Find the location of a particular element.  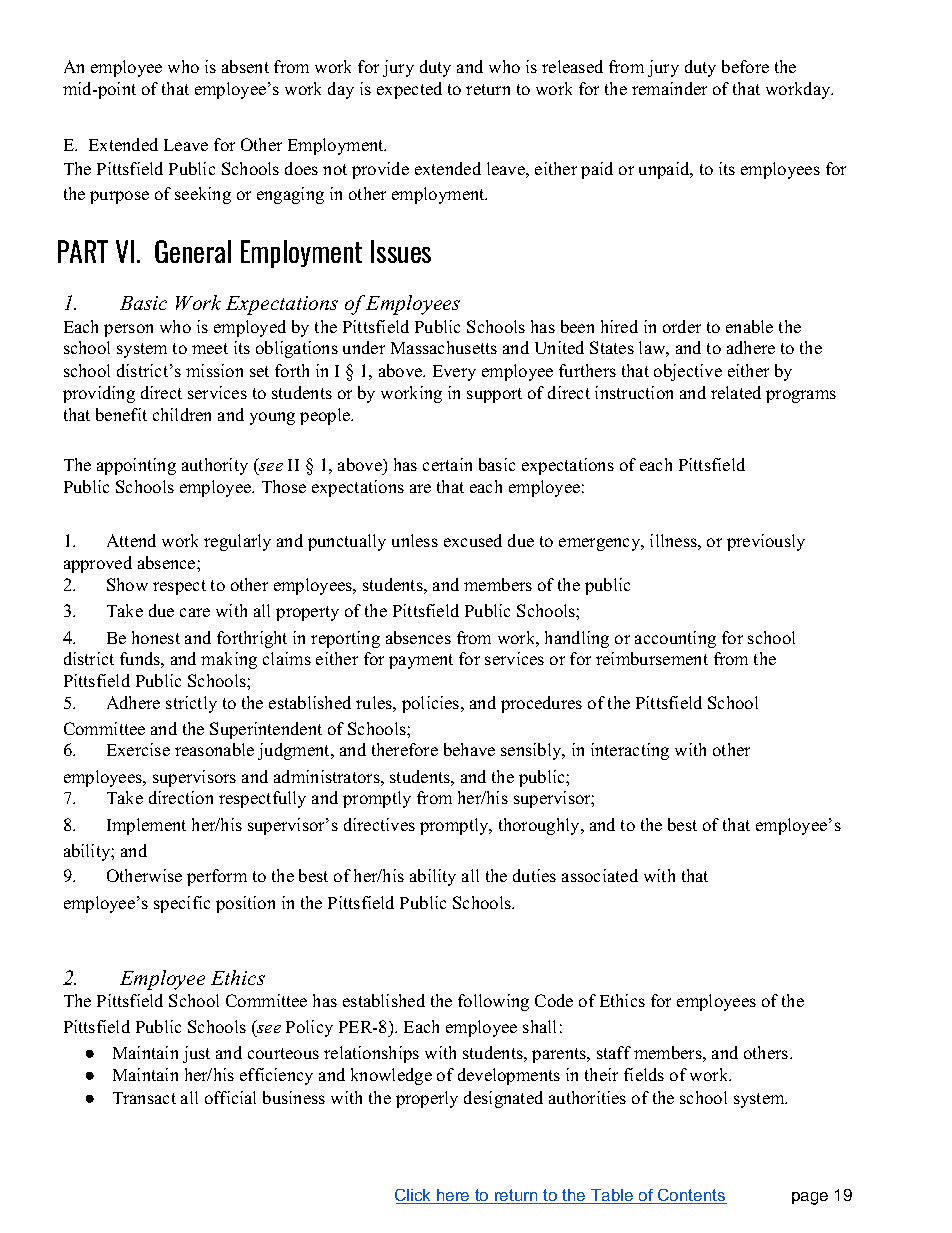

accounting is located at coordinates (675, 639).
